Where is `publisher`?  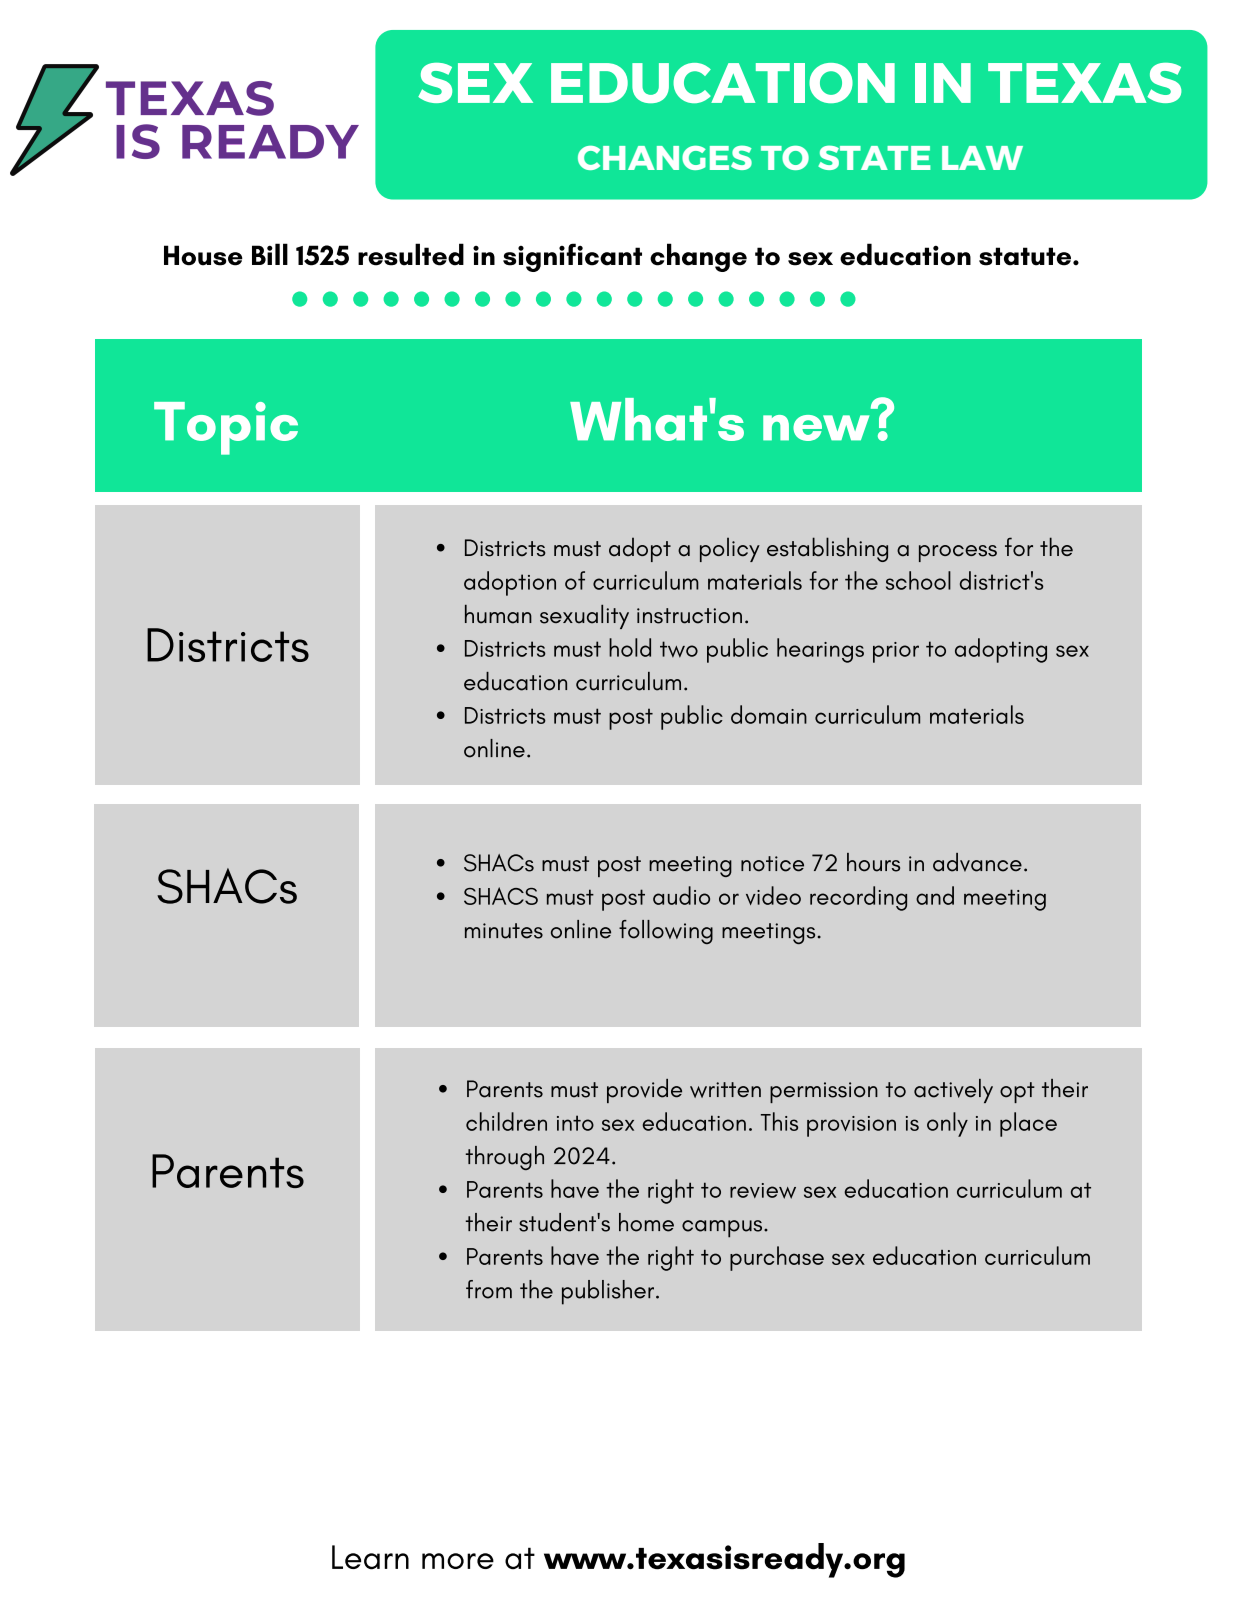 publisher is located at coordinates (608, 1292).
